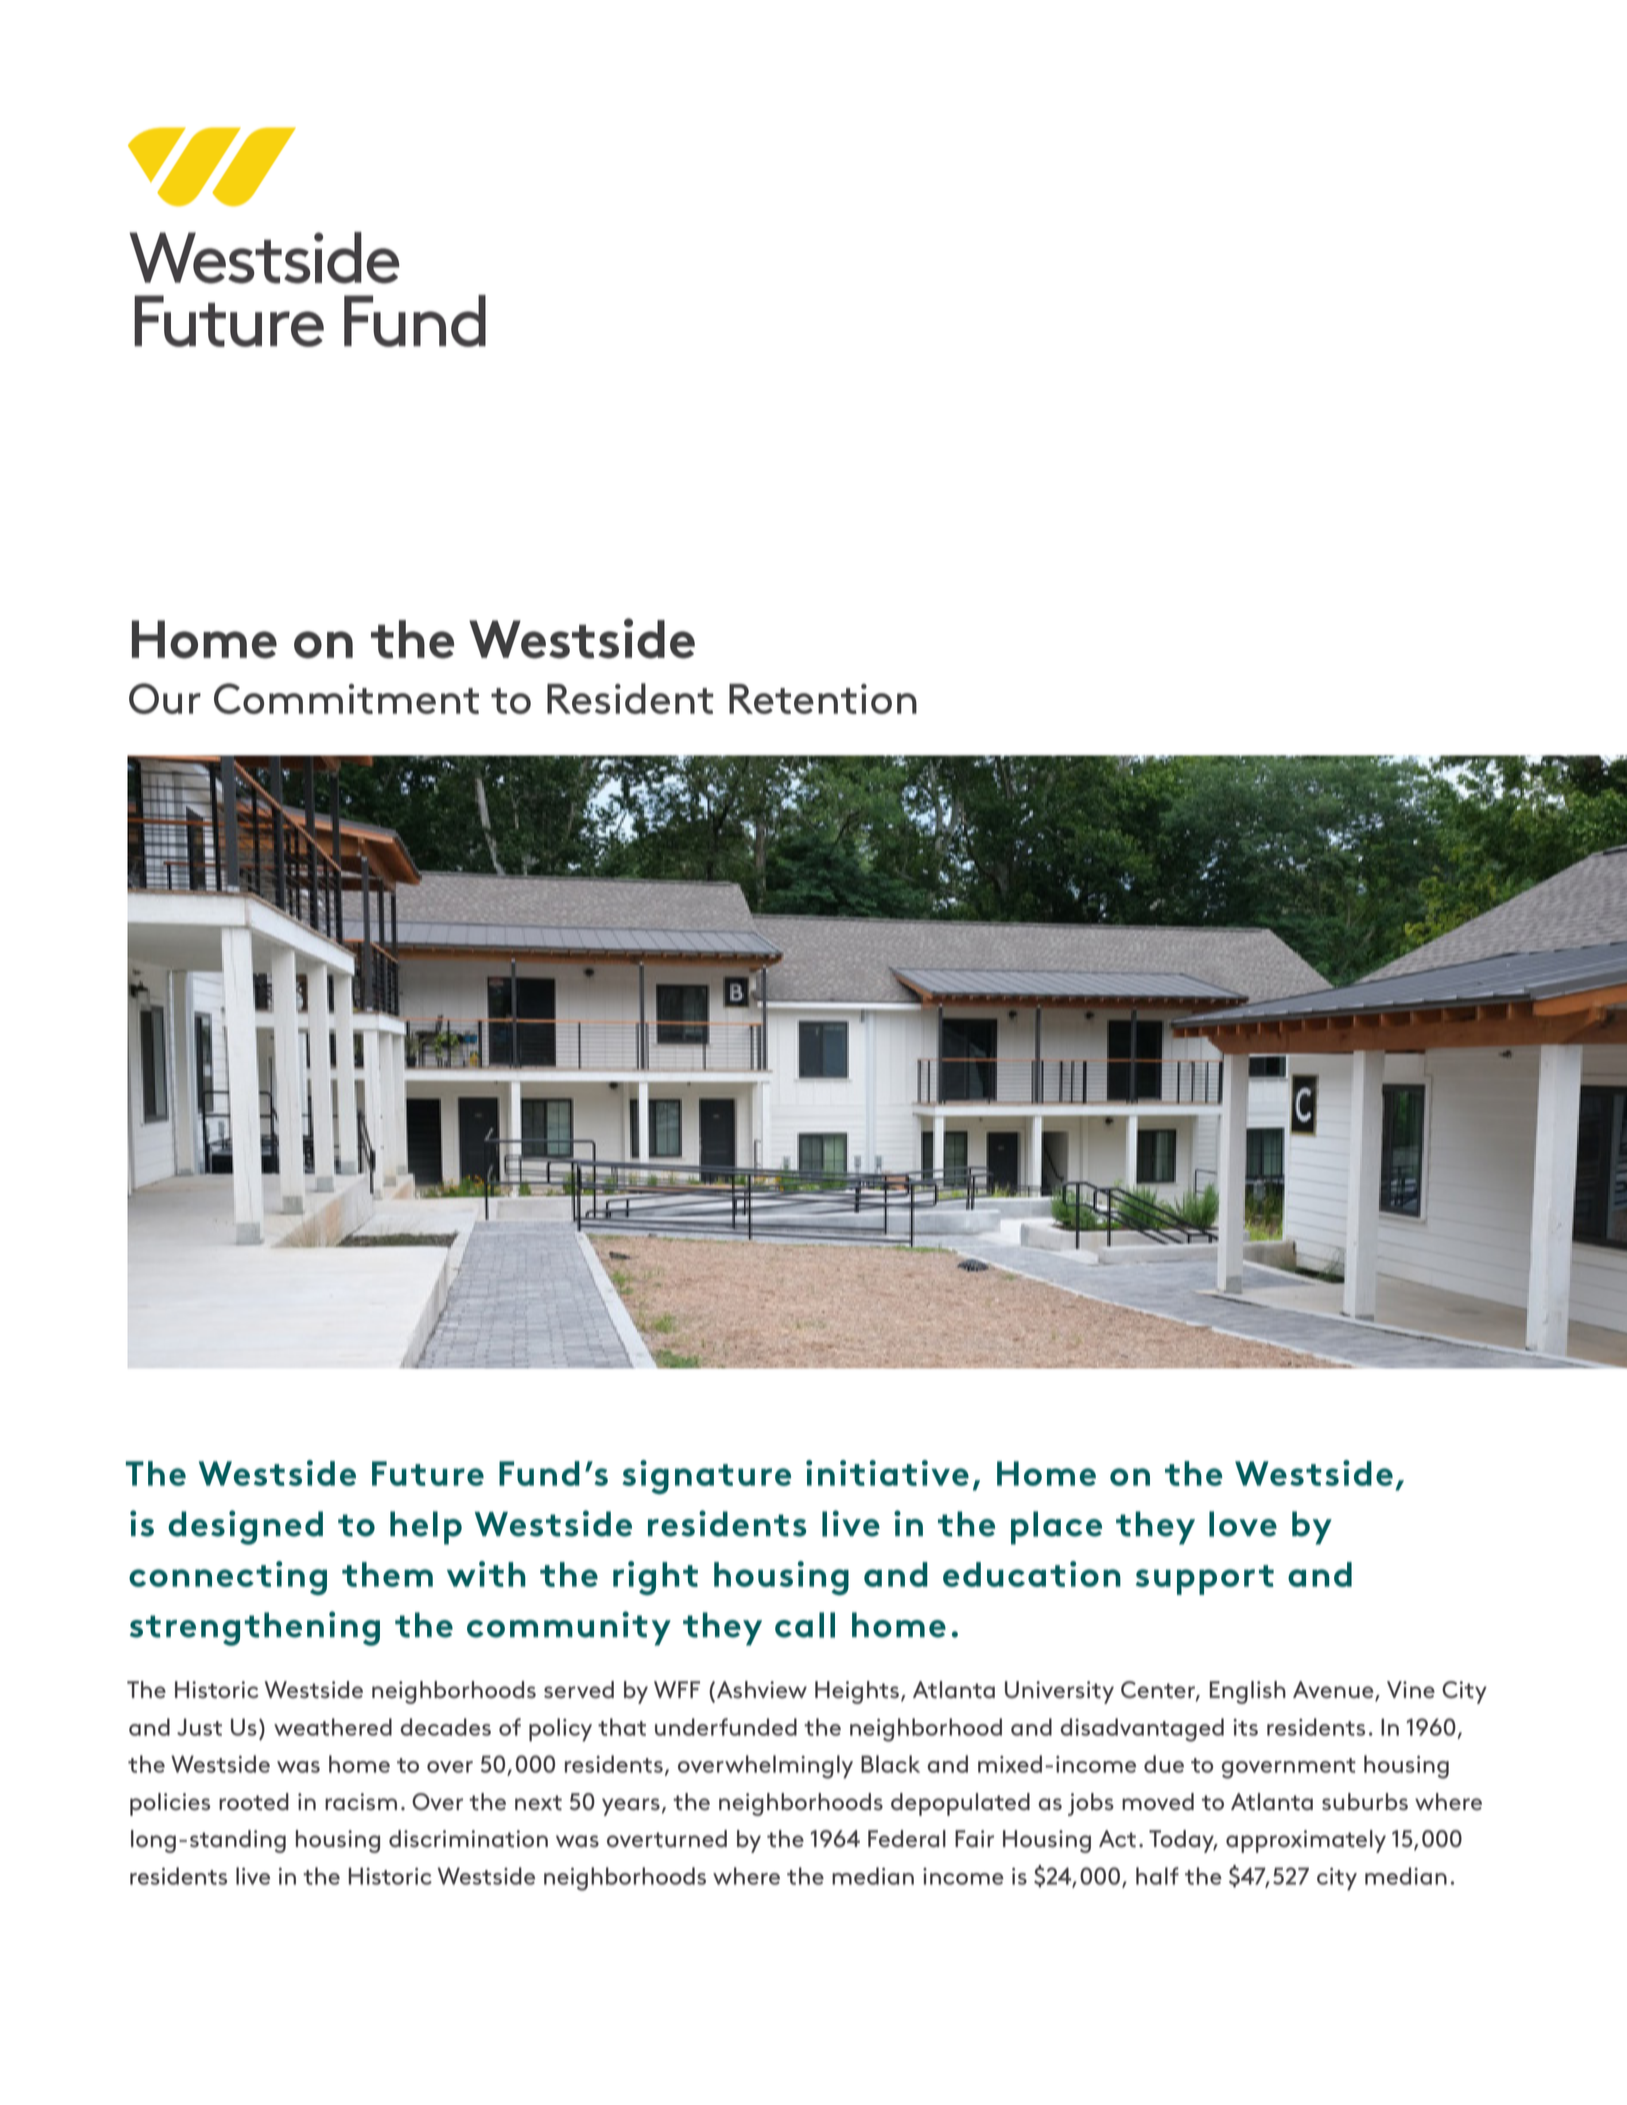  I want to click on racism, so click(361, 1802).
